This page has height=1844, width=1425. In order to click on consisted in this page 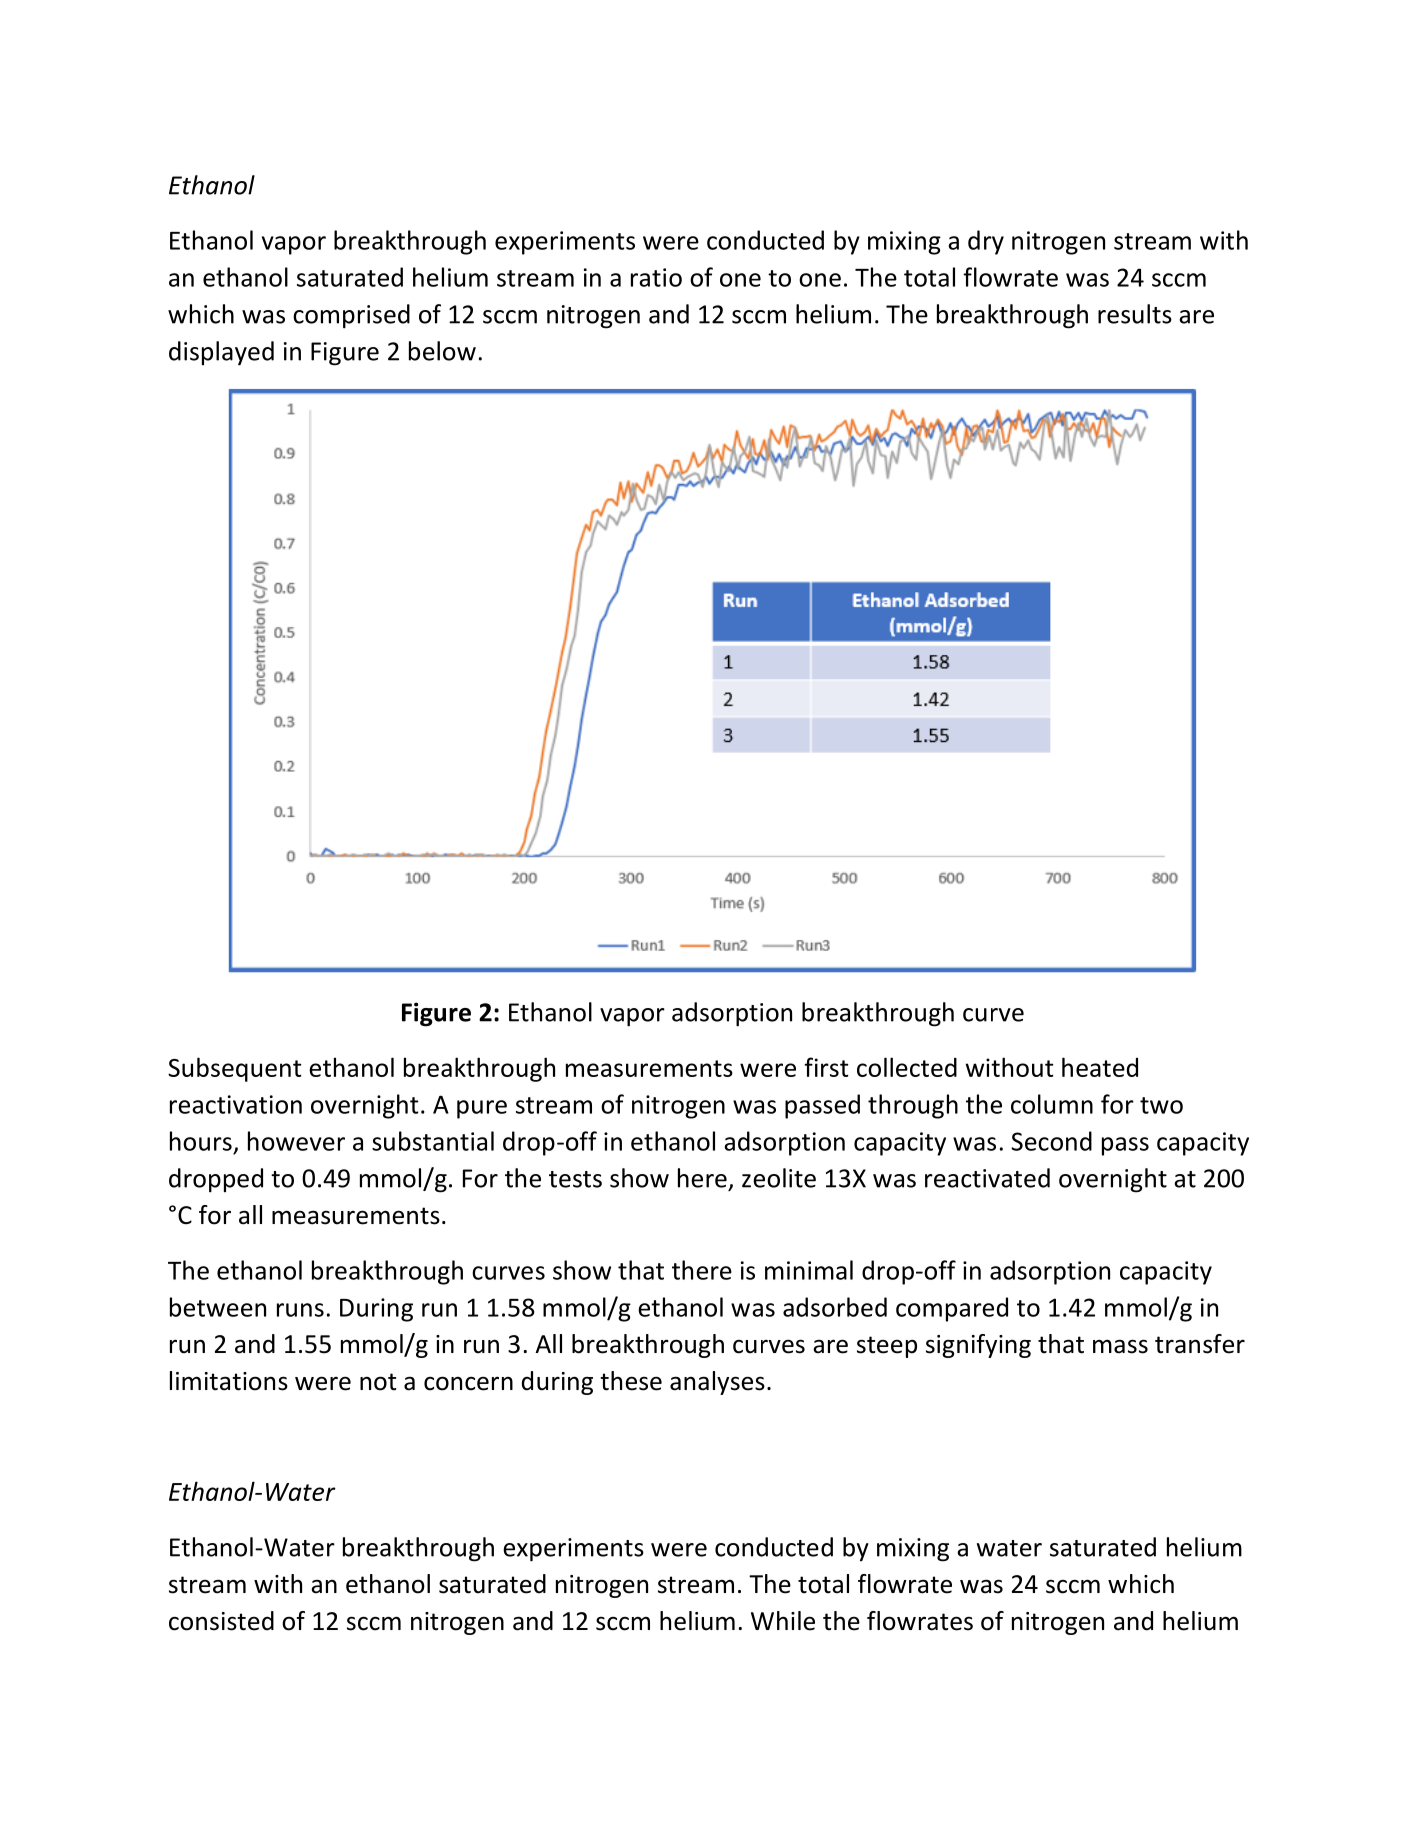, I will do `click(221, 1621)`.
